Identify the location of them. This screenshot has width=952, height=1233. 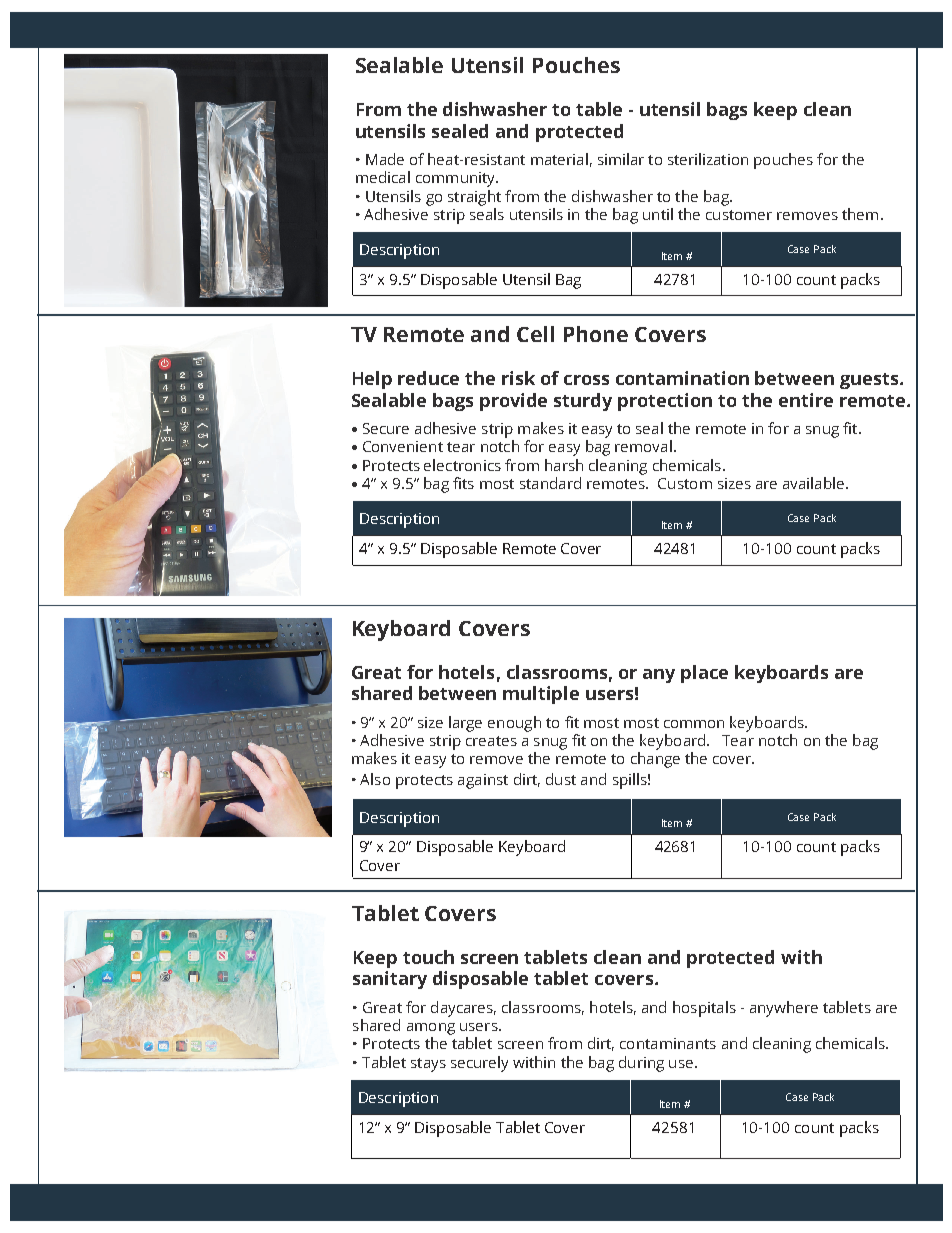
(860, 214).
